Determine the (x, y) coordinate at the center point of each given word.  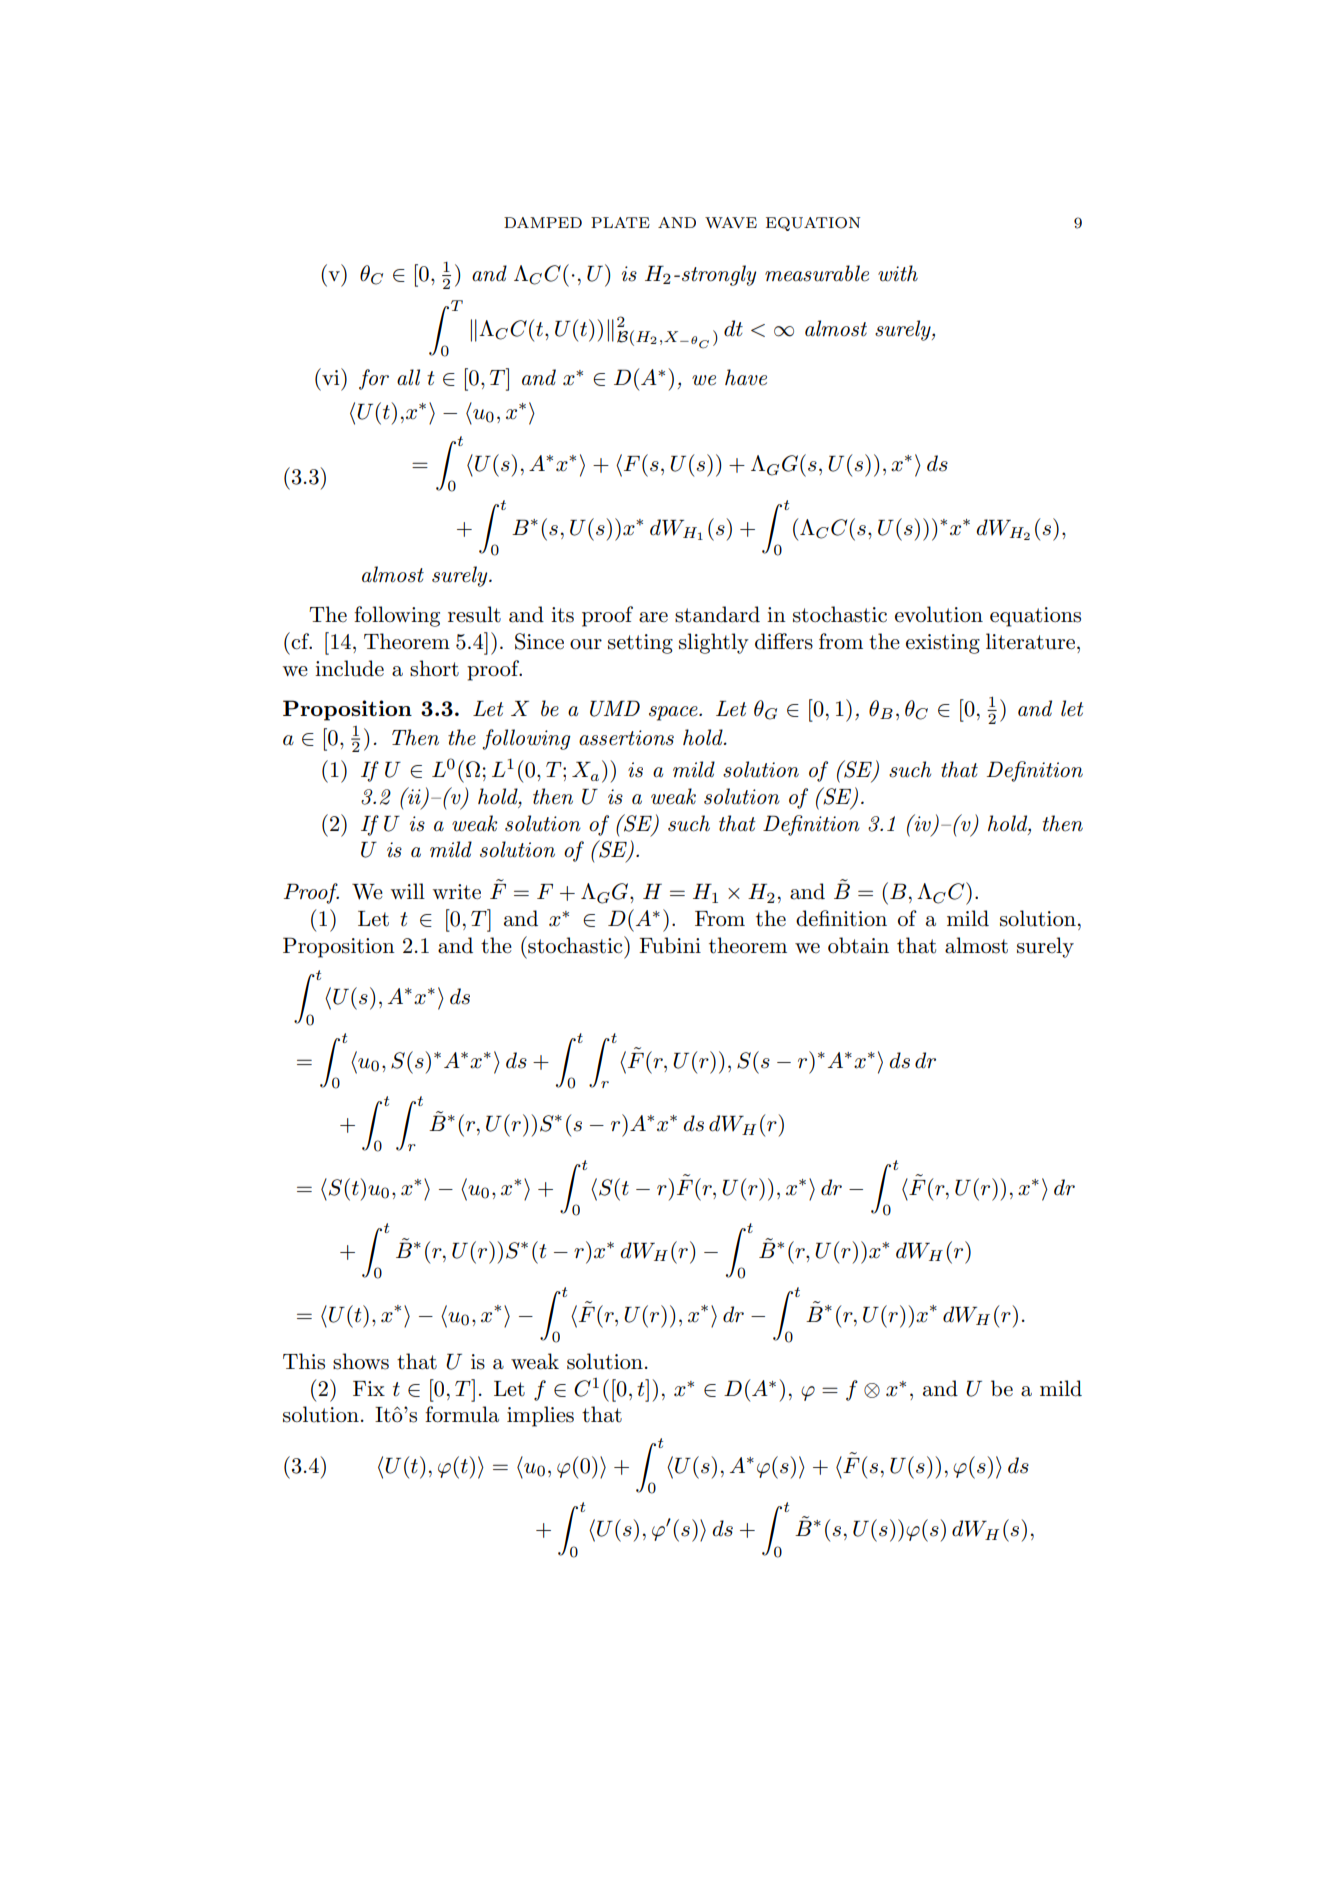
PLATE (620, 222)
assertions (626, 738)
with (898, 273)
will (408, 891)
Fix (369, 1388)
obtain (858, 945)
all (408, 377)
